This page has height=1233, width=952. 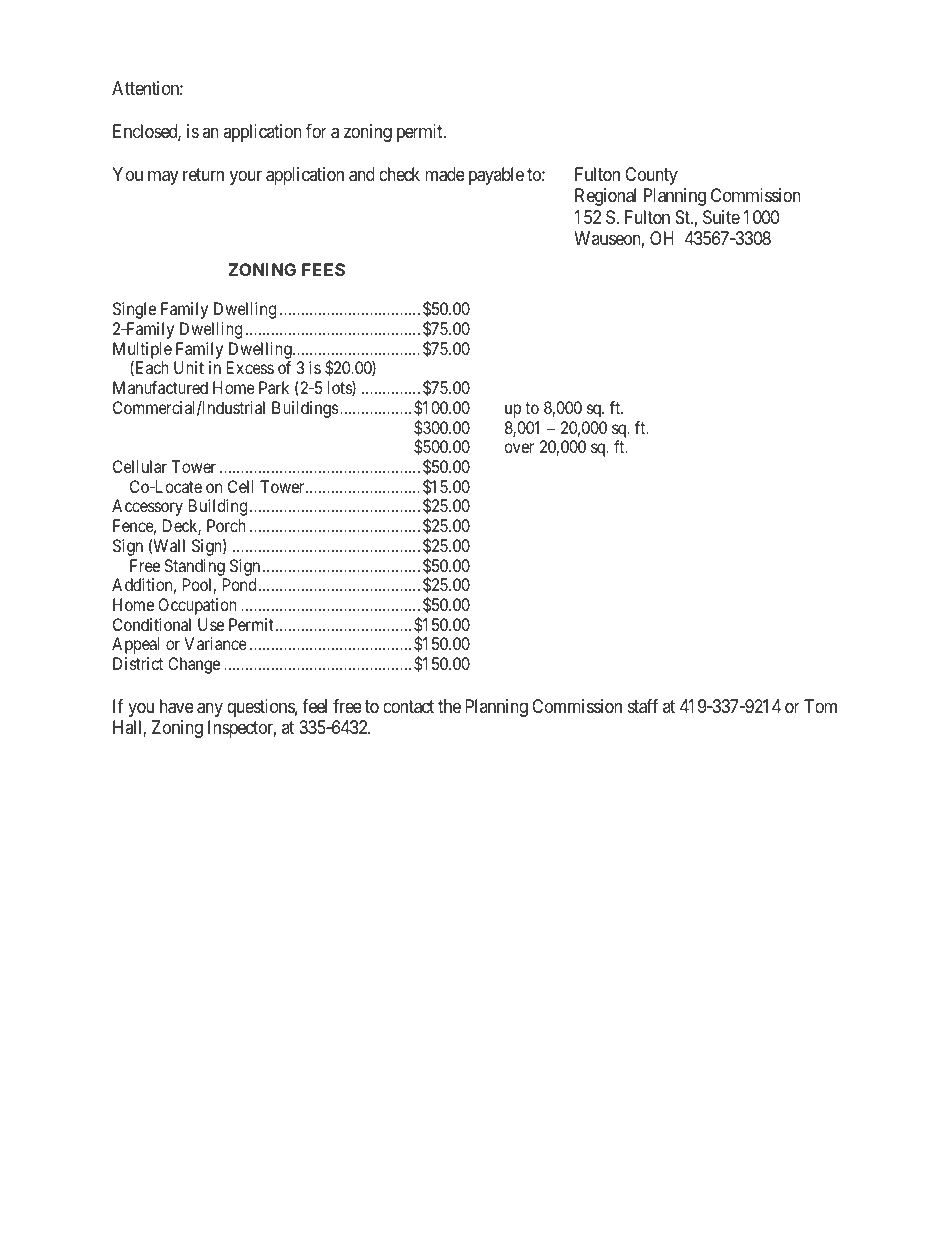 I want to click on payable, so click(x=496, y=176).
